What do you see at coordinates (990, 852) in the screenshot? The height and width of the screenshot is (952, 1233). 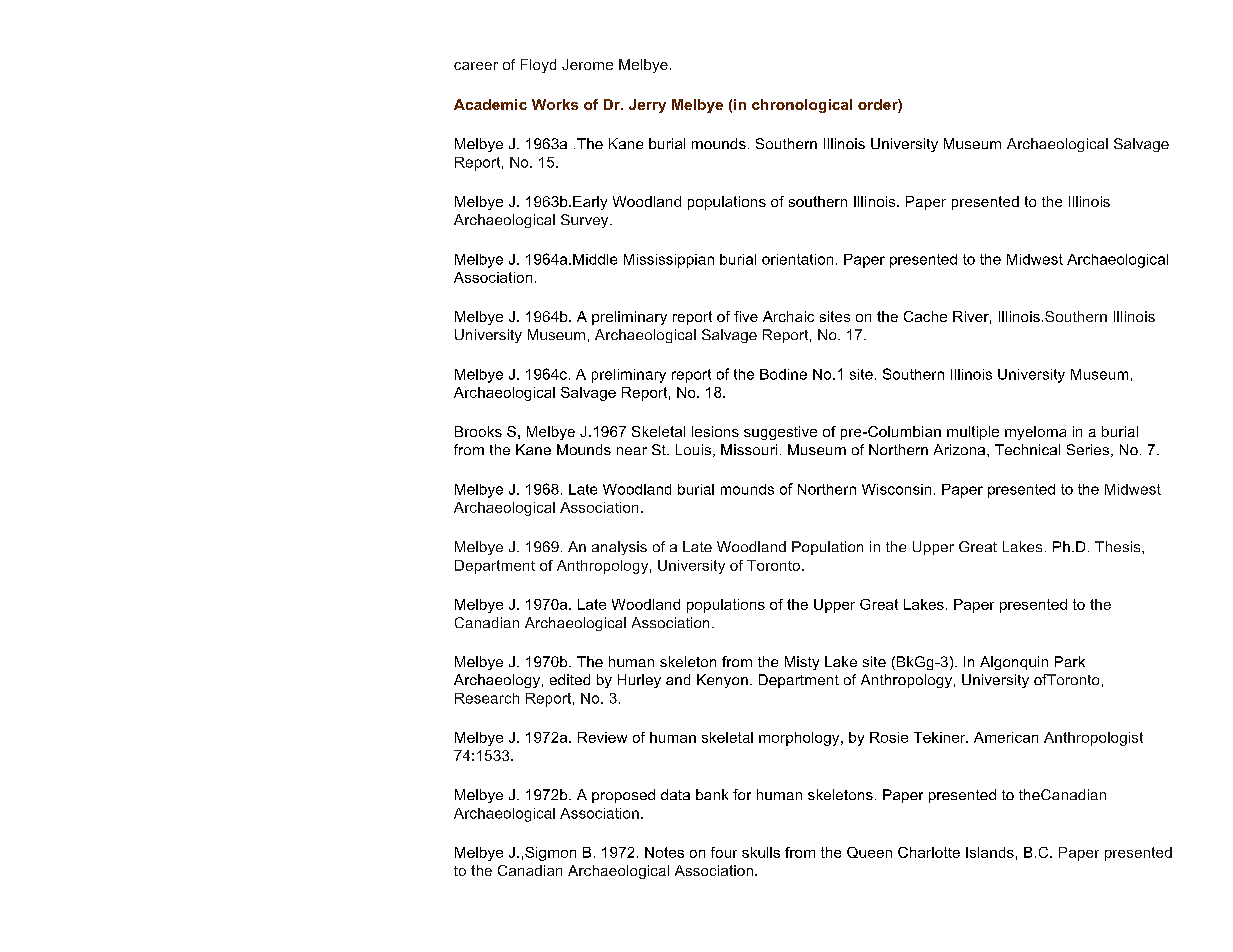 I see `Islands` at bounding box center [990, 852].
